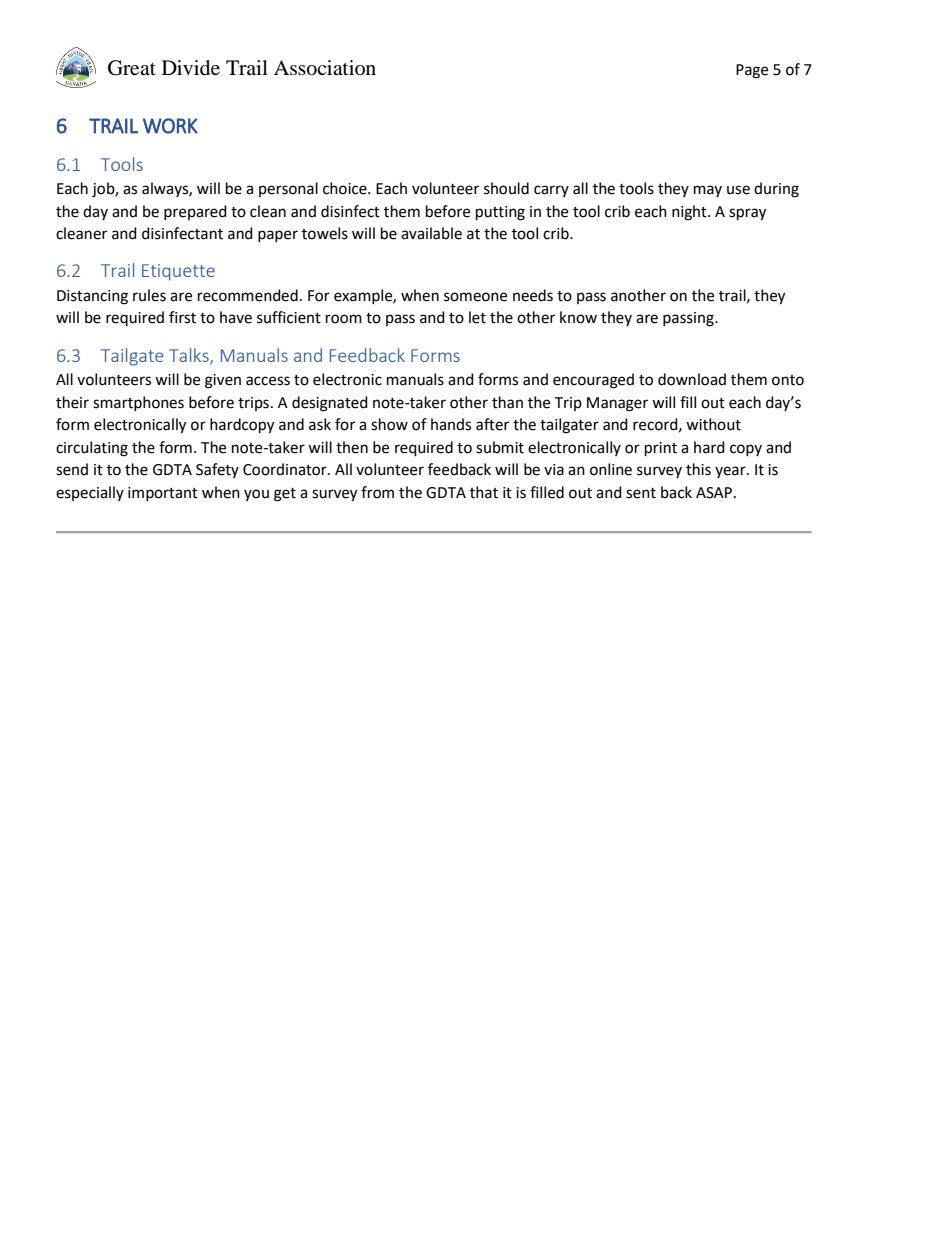  What do you see at coordinates (132, 68) in the page?
I see `Great` at bounding box center [132, 68].
